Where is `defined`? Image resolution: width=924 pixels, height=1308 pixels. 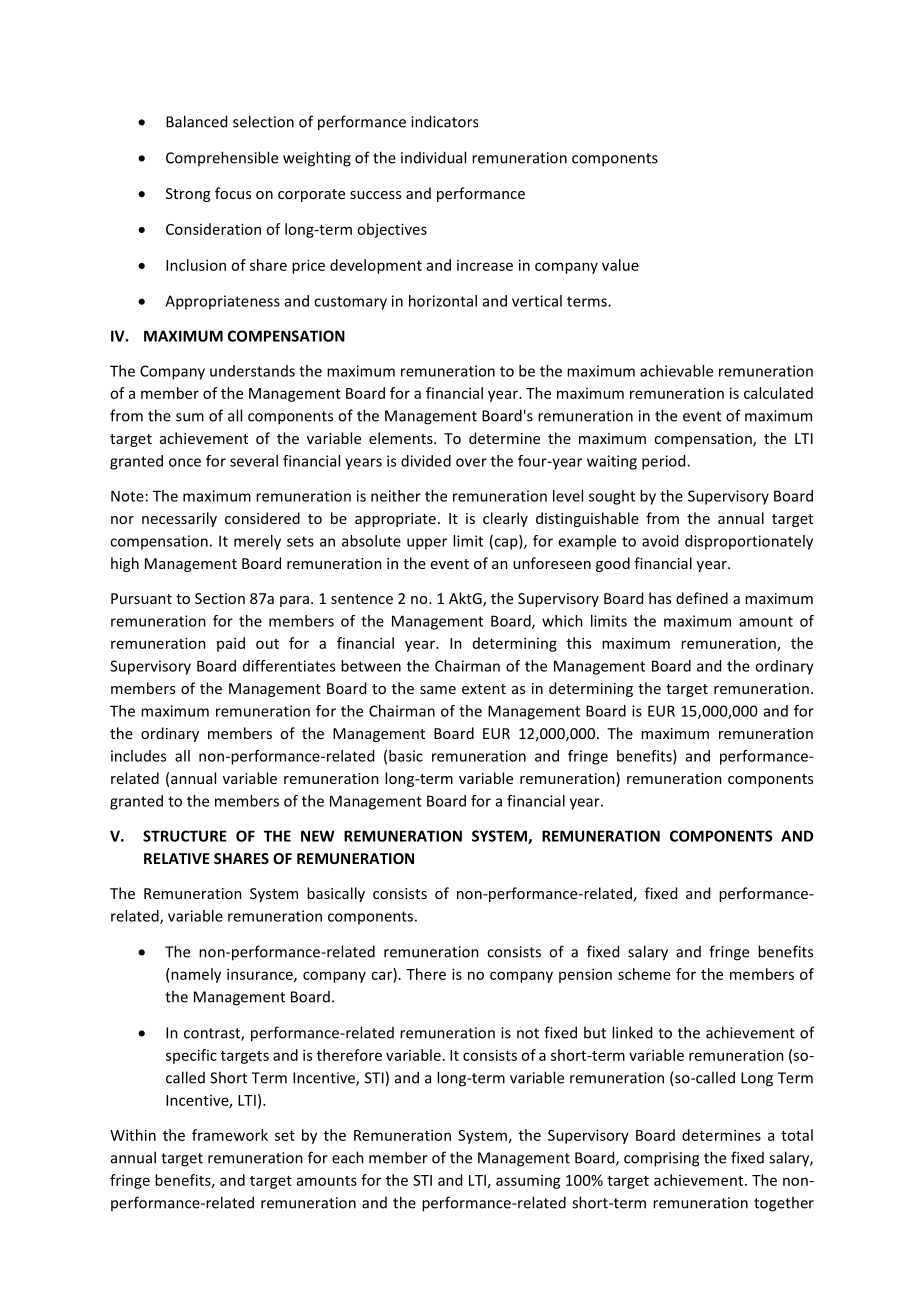 defined is located at coordinates (702, 598).
